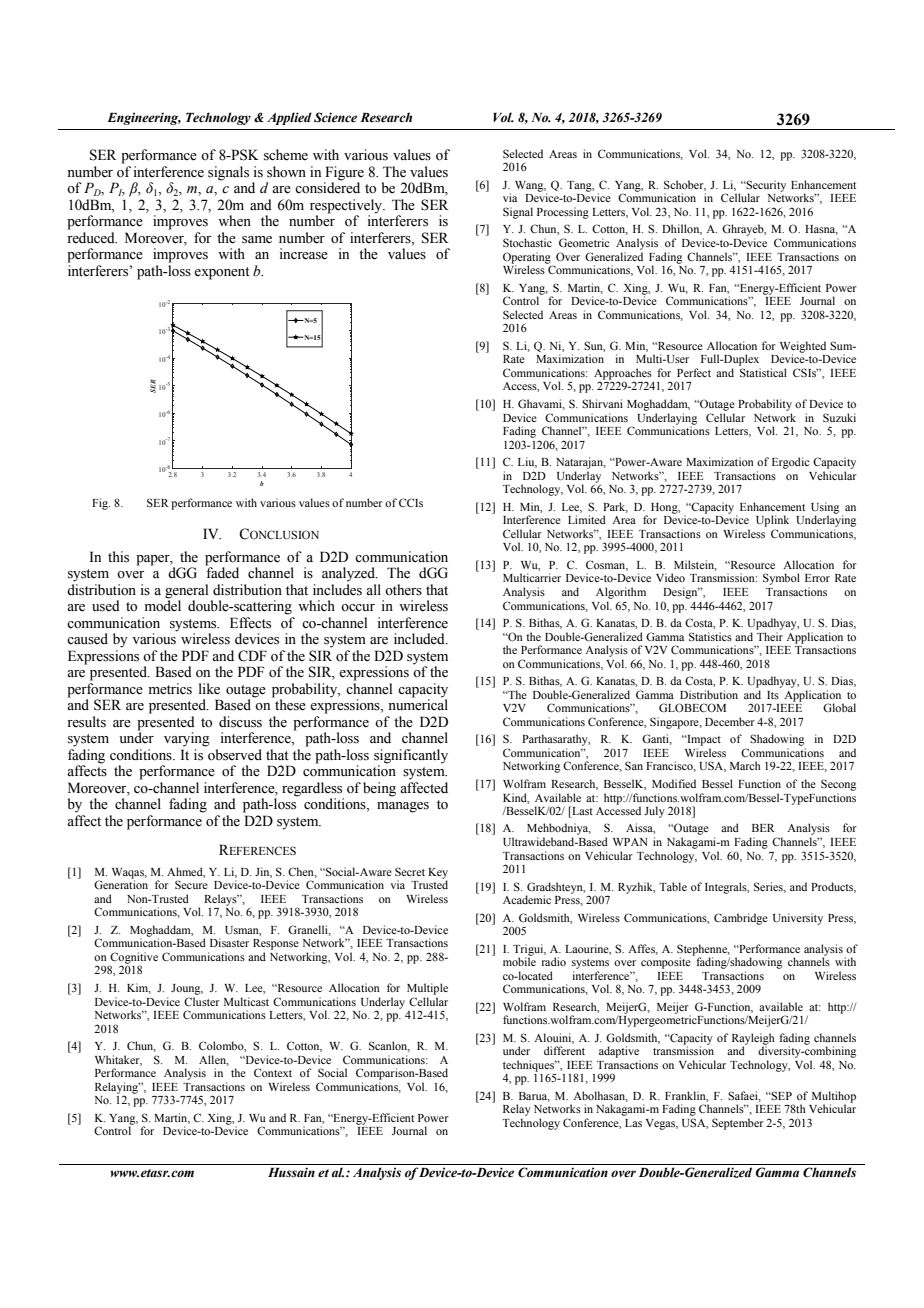  Describe the element at coordinates (763, 372) in the screenshot. I see `Statistical` at that location.
